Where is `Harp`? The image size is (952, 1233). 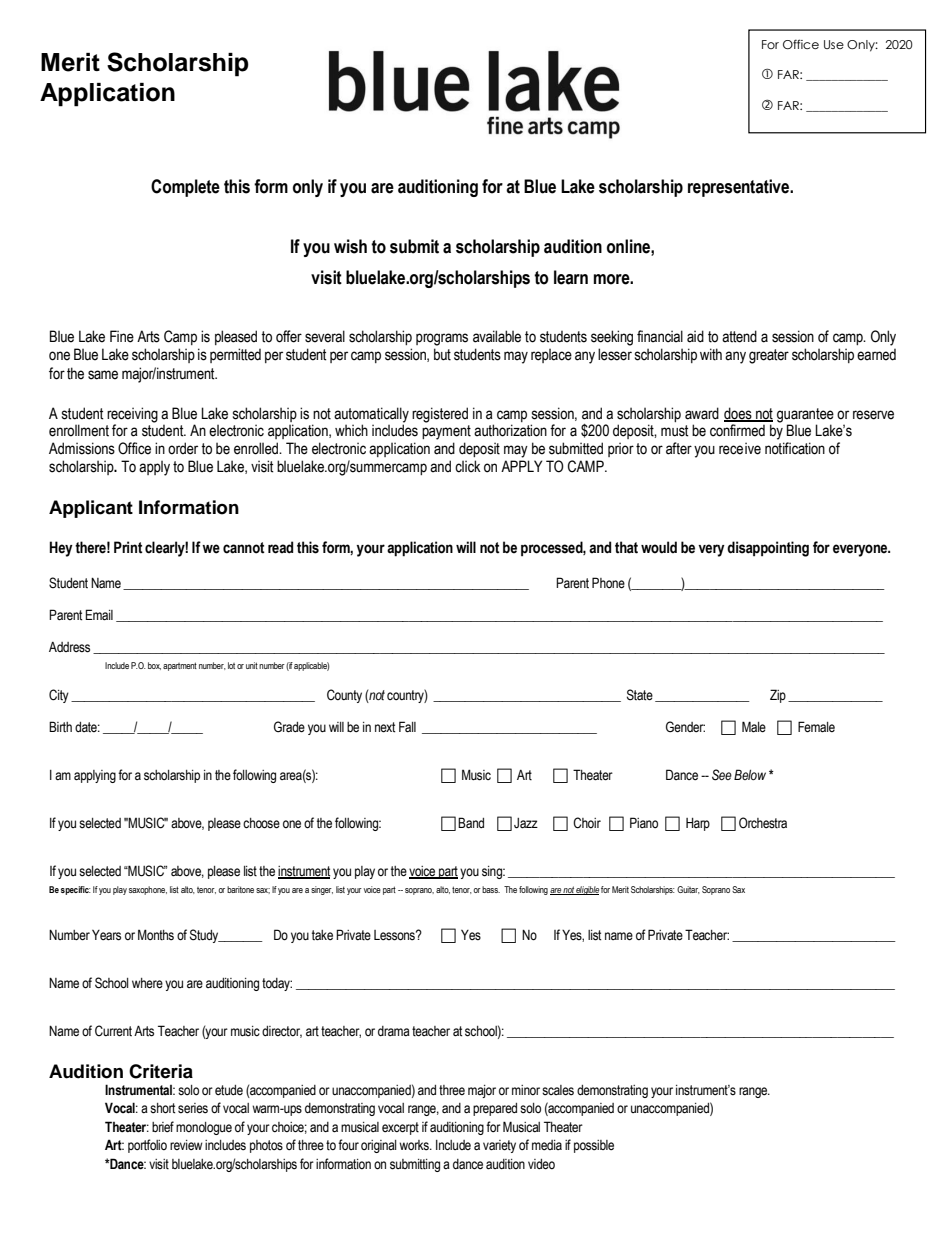 Harp is located at coordinates (698, 824).
